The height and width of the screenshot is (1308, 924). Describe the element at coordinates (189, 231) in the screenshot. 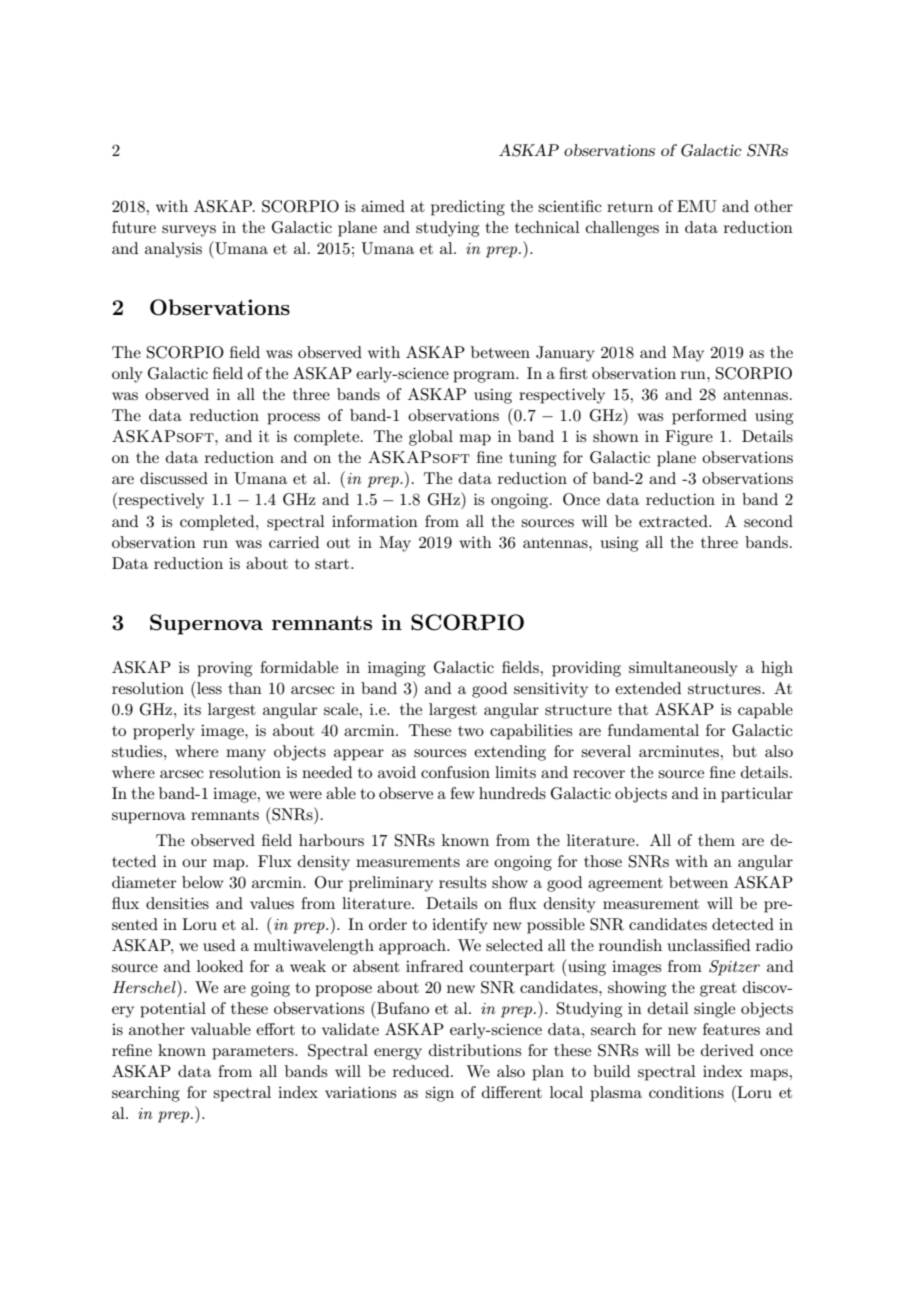

I see `surveys` at that location.
